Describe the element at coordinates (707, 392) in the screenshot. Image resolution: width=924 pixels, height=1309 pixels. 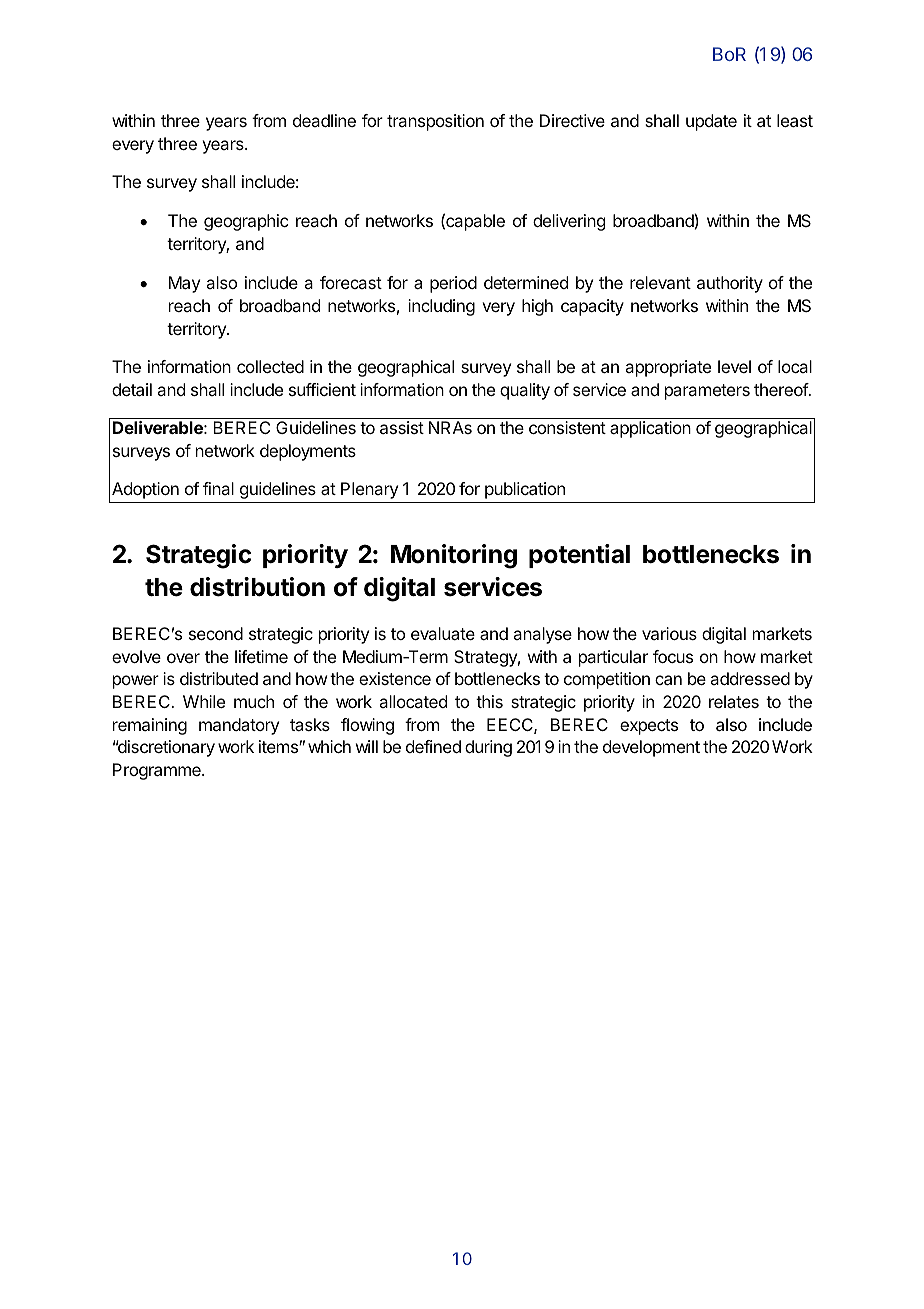
I see `parameters` at that location.
